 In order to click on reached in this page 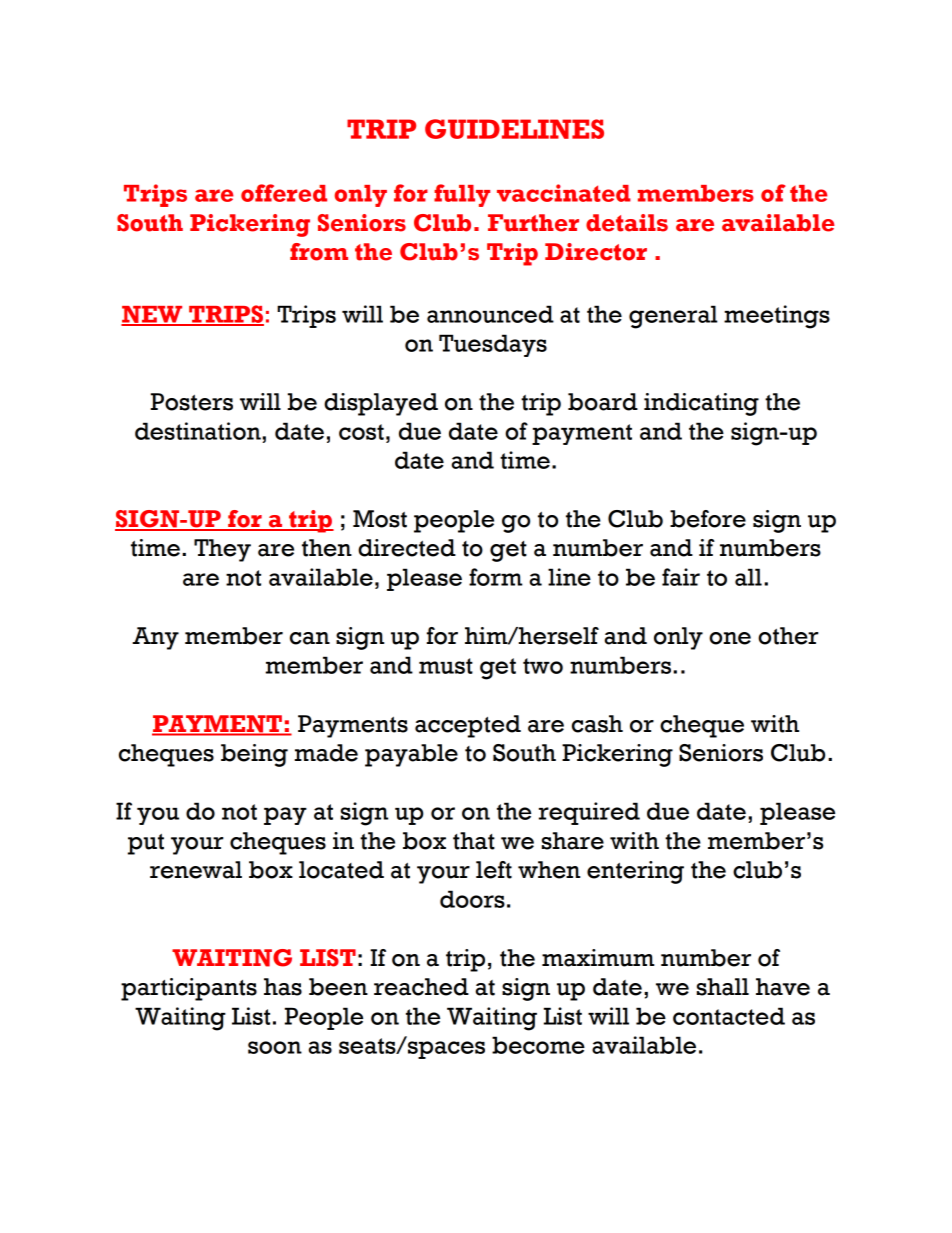, I will do `click(421, 987)`.
